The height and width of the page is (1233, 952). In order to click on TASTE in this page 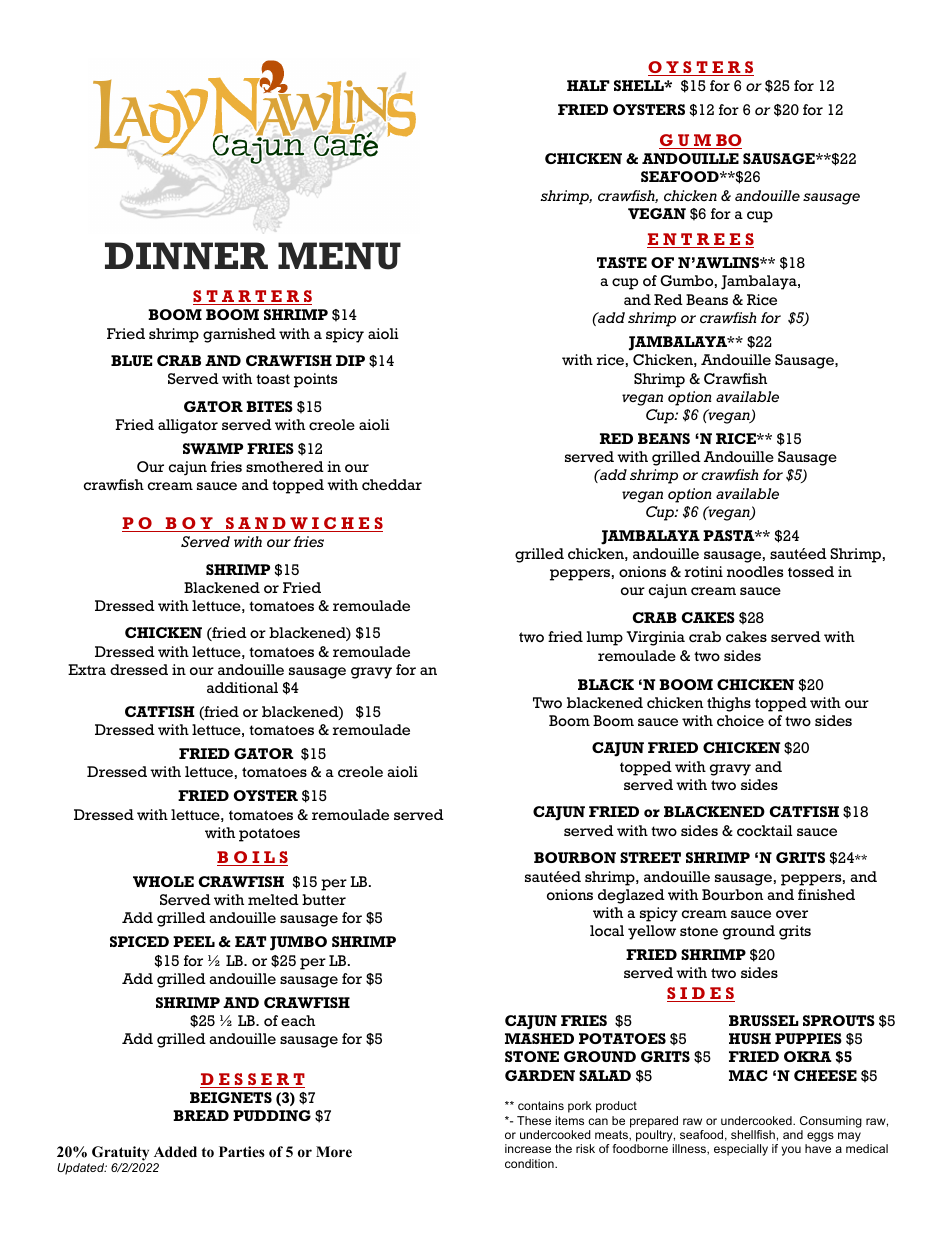, I will do `click(622, 262)`.
